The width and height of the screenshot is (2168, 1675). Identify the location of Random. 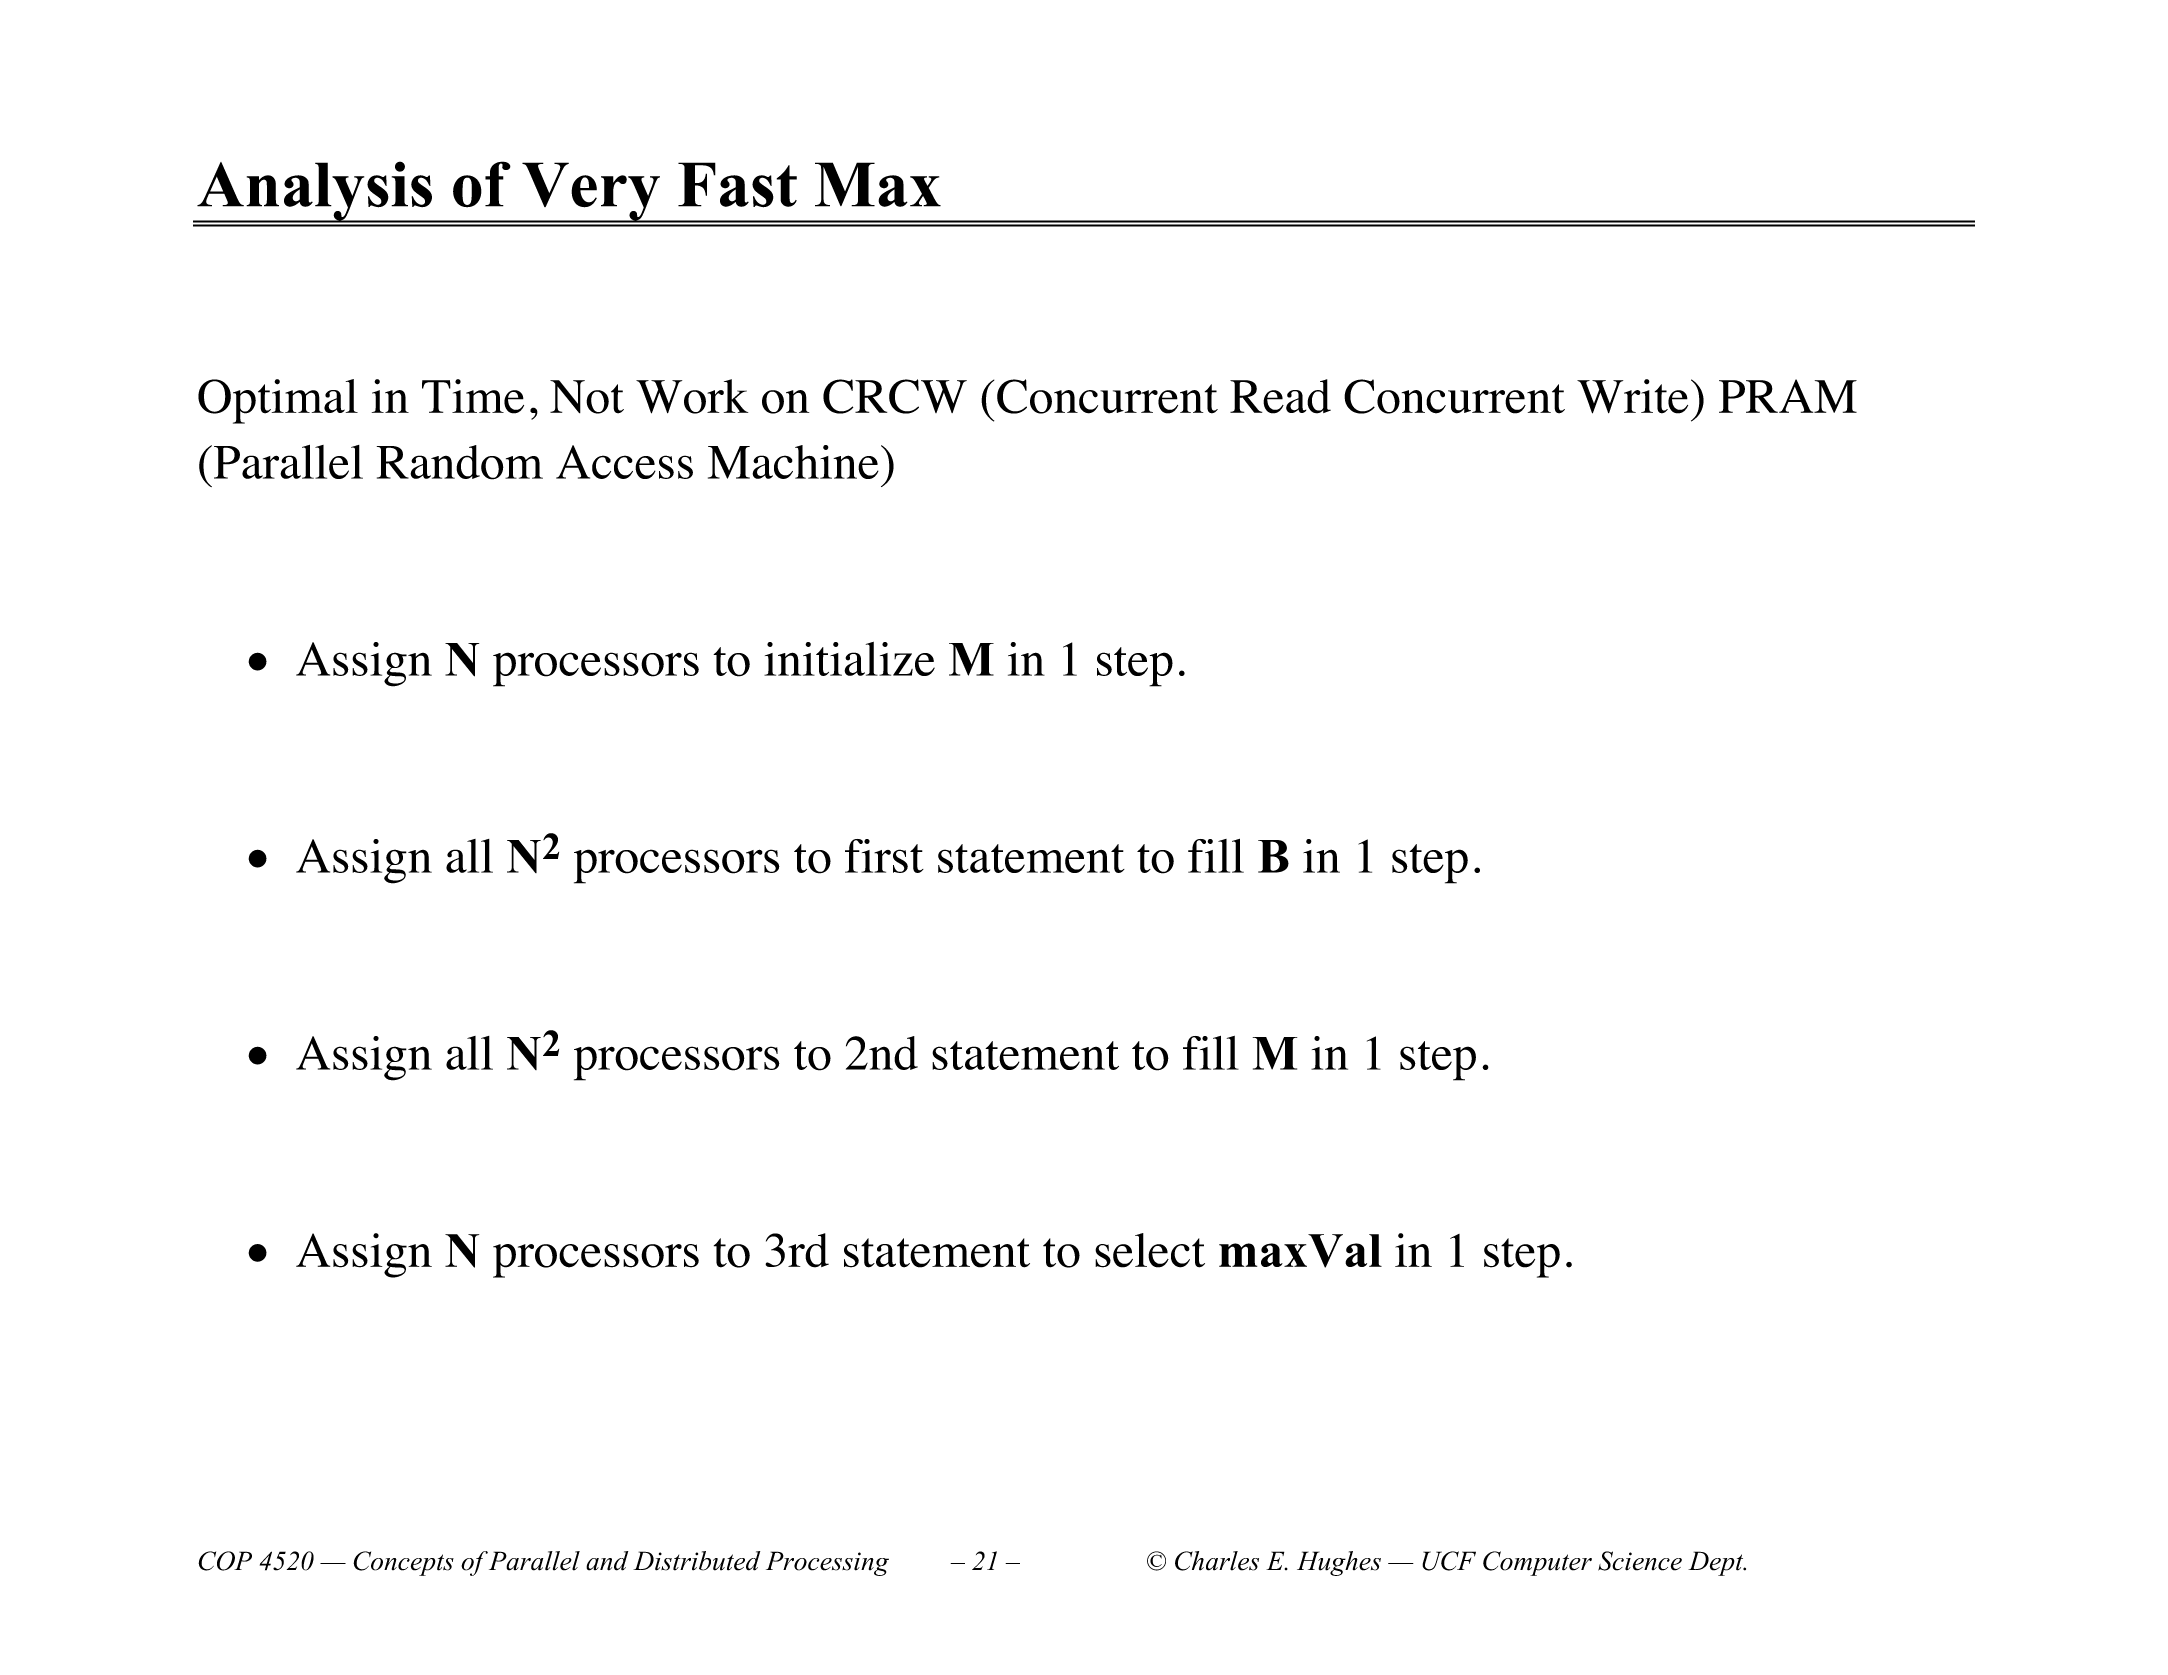
(460, 462).
